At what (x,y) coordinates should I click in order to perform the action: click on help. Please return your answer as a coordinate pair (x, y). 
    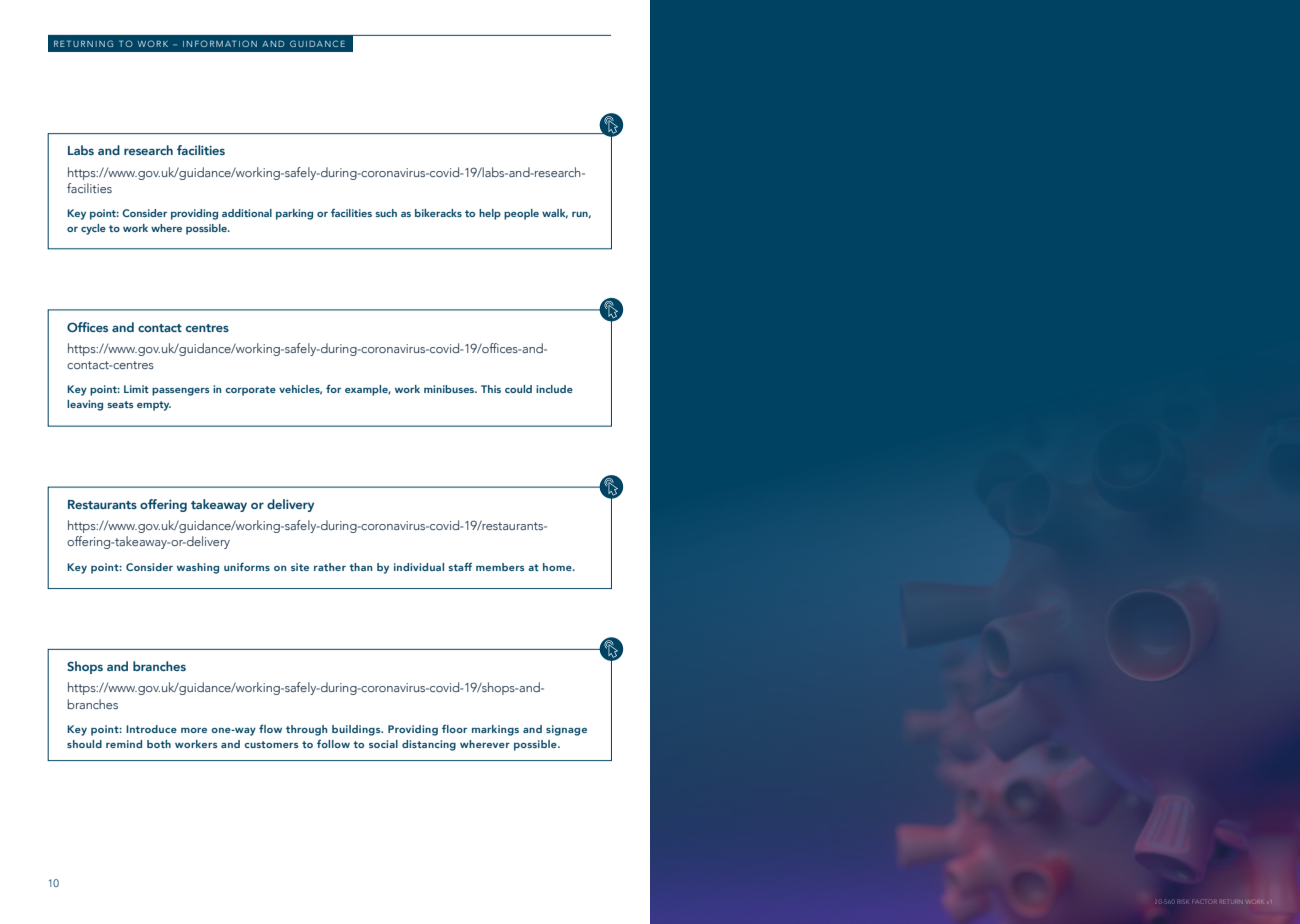
    Looking at the image, I should click on (490, 214).
